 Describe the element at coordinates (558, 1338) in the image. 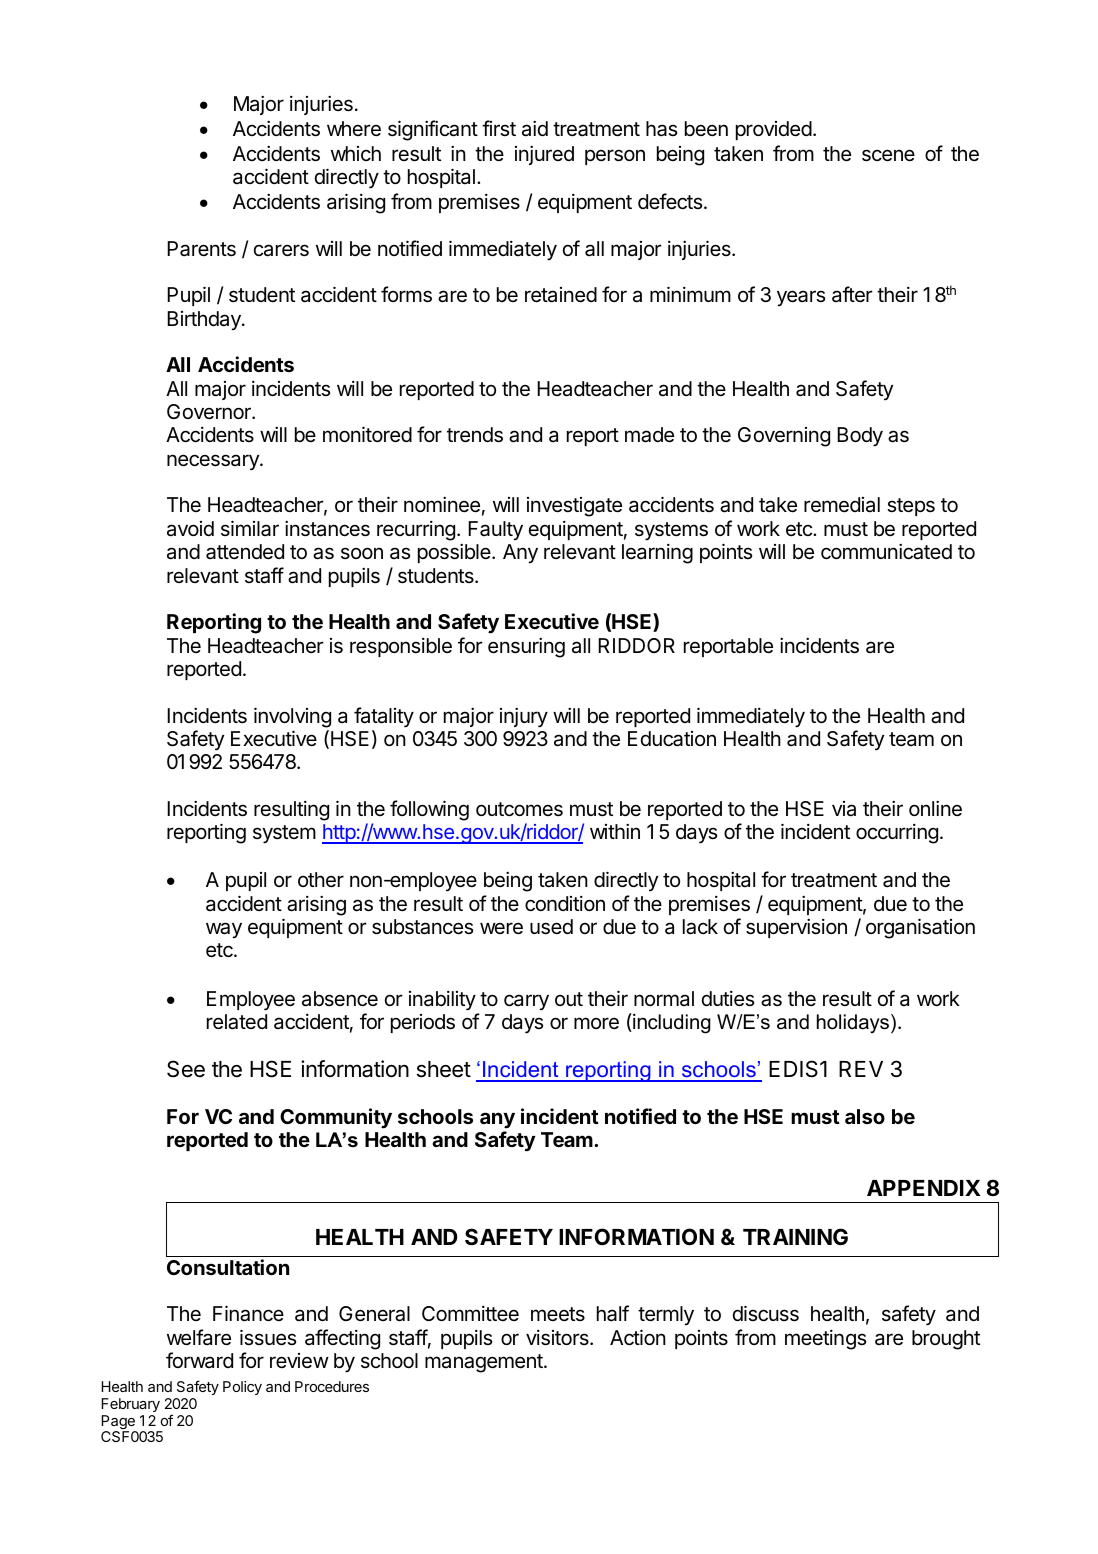

I see `visitors` at that location.
